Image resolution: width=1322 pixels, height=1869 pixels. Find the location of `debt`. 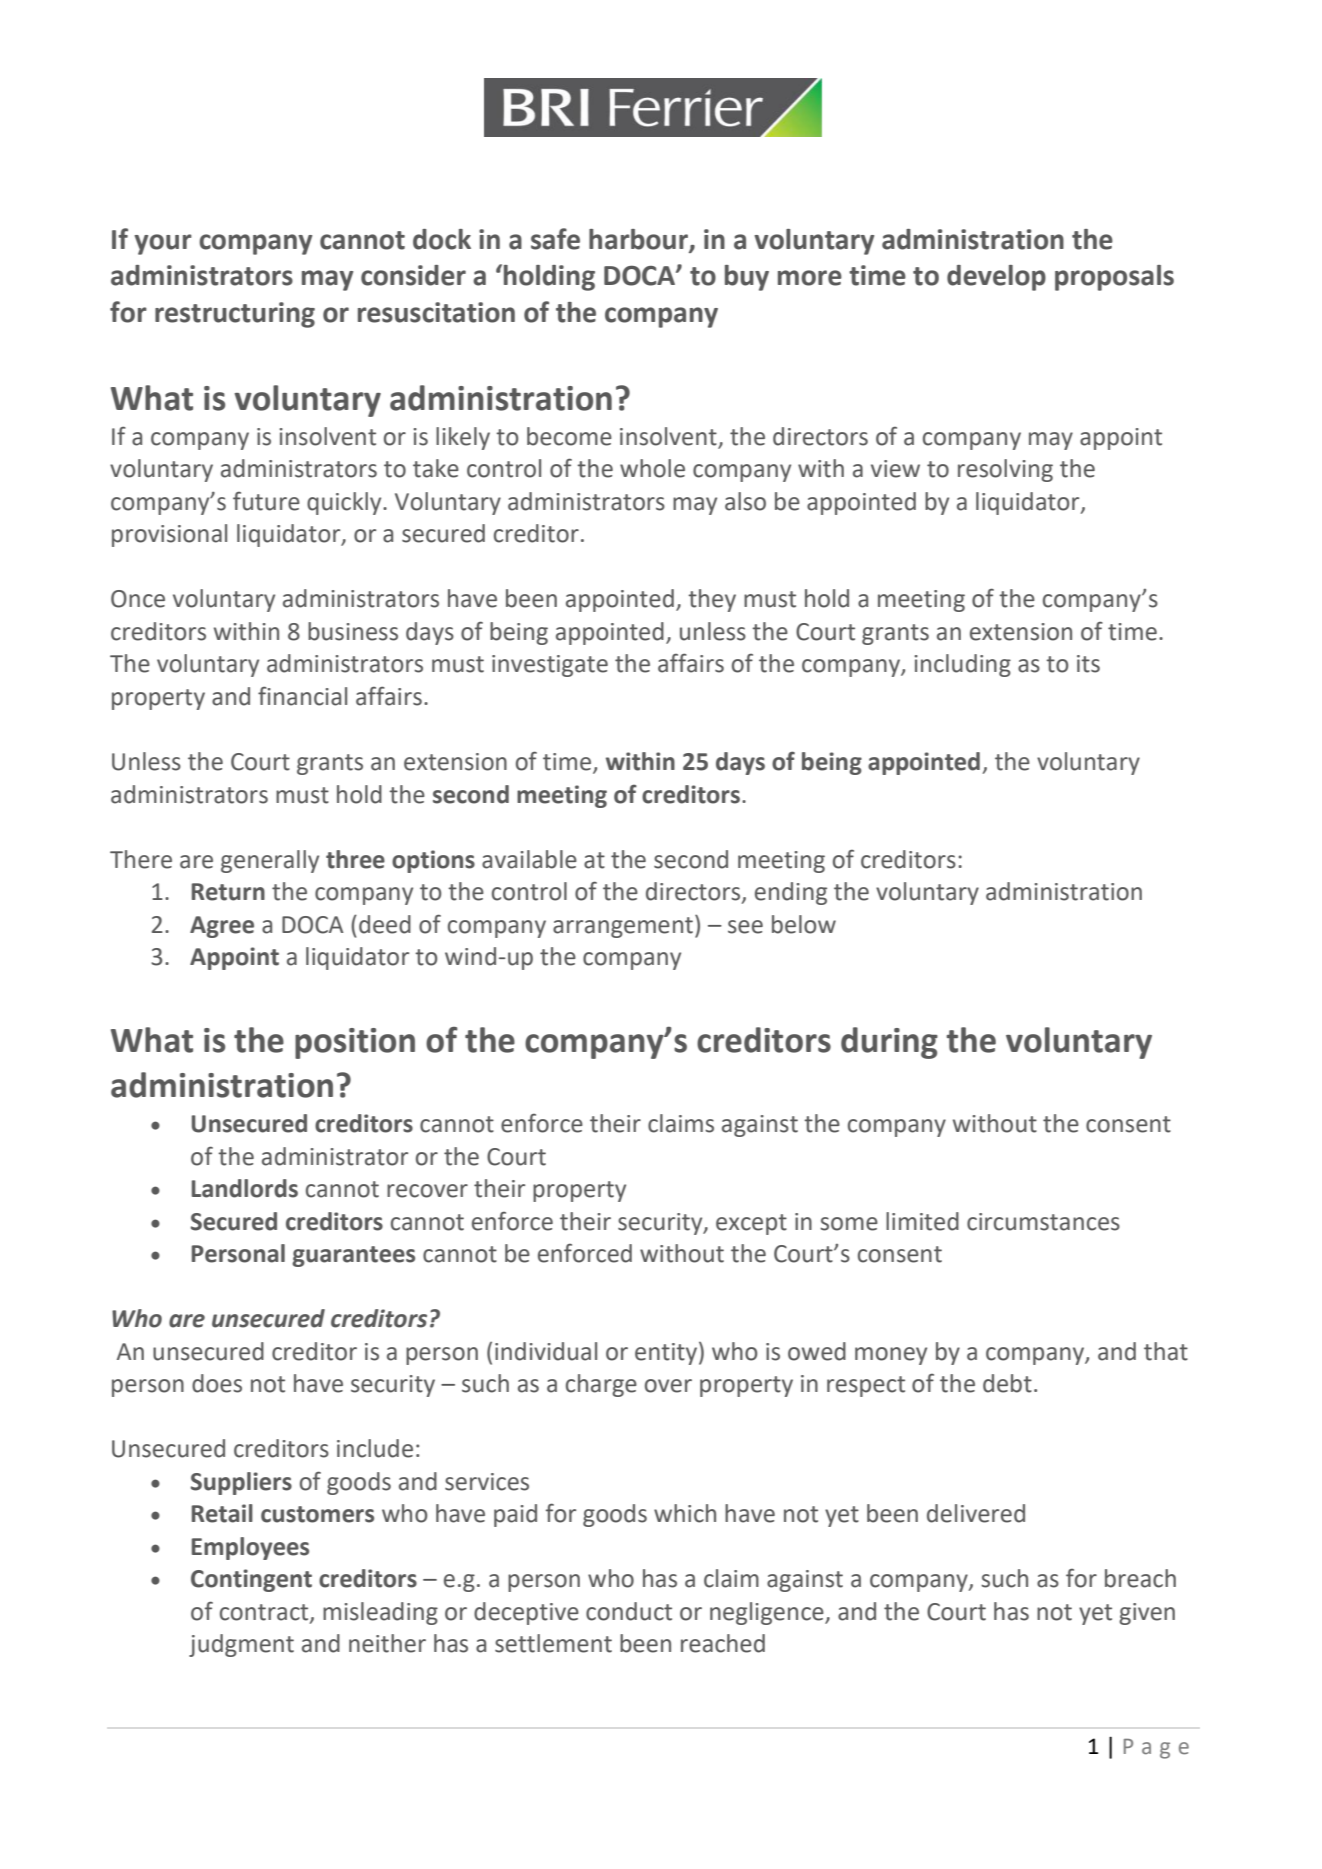

debt is located at coordinates (1007, 1383).
